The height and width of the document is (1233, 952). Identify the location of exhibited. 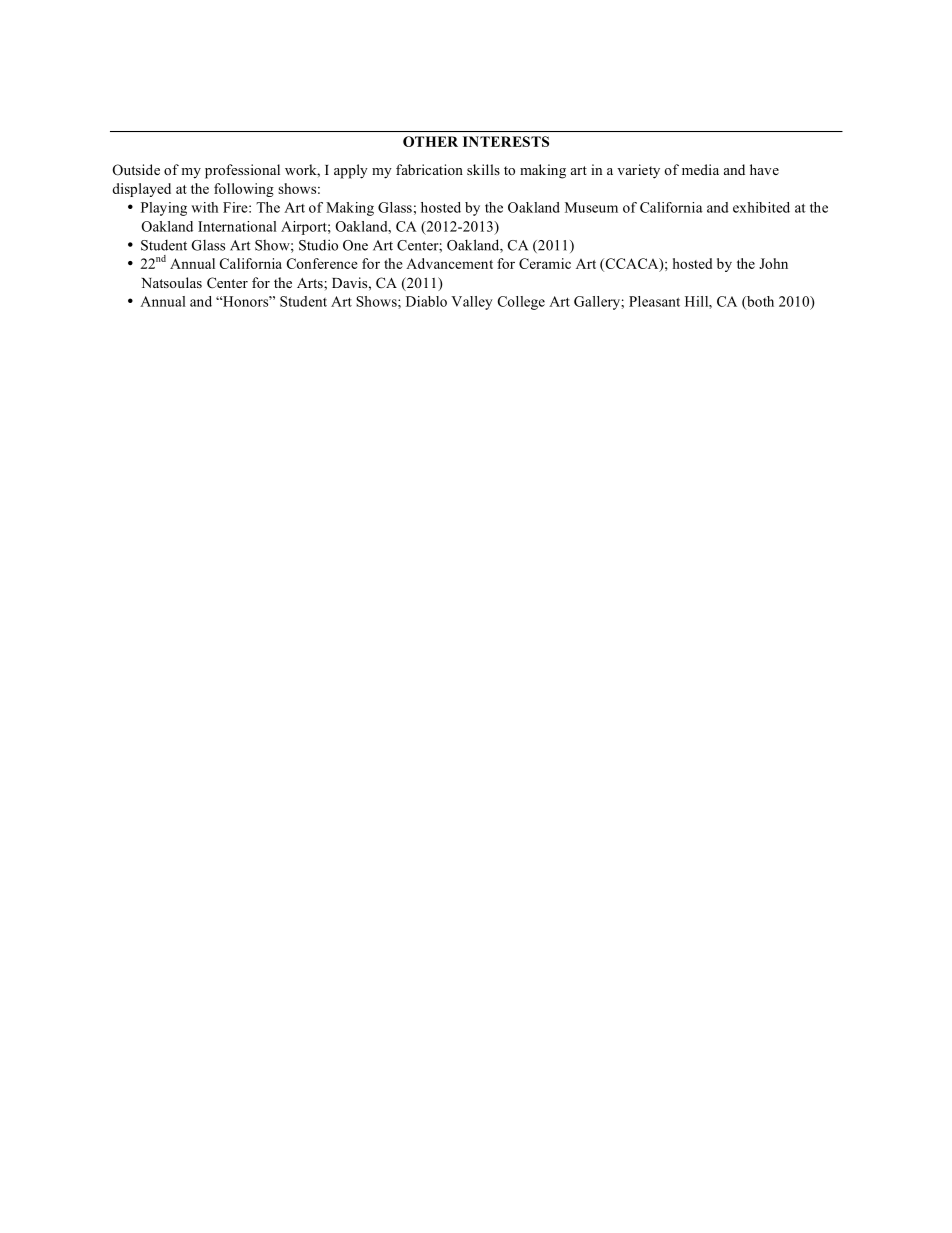
(761, 207).
